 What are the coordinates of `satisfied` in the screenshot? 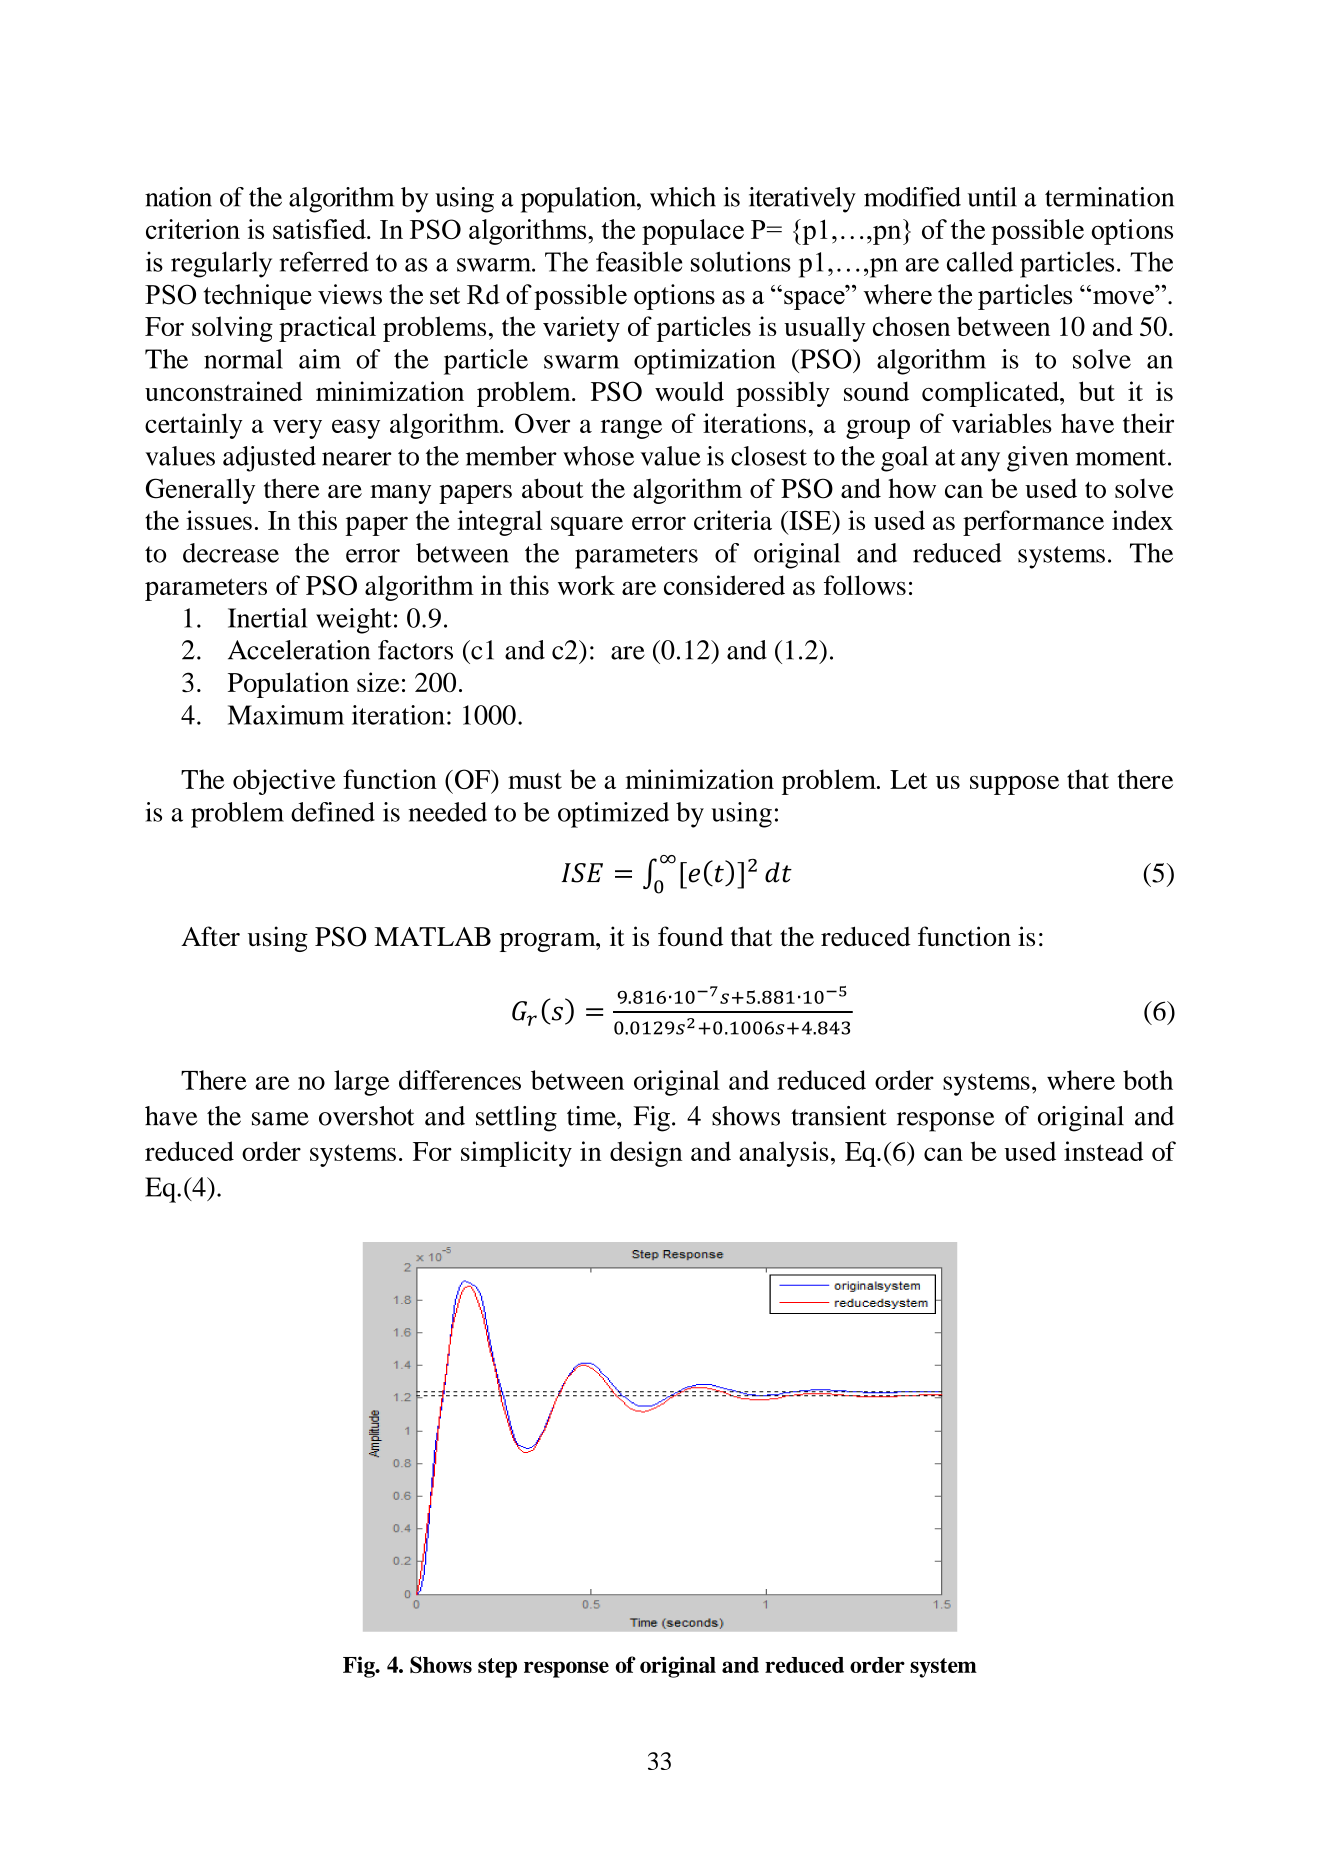 It's located at (320, 229).
